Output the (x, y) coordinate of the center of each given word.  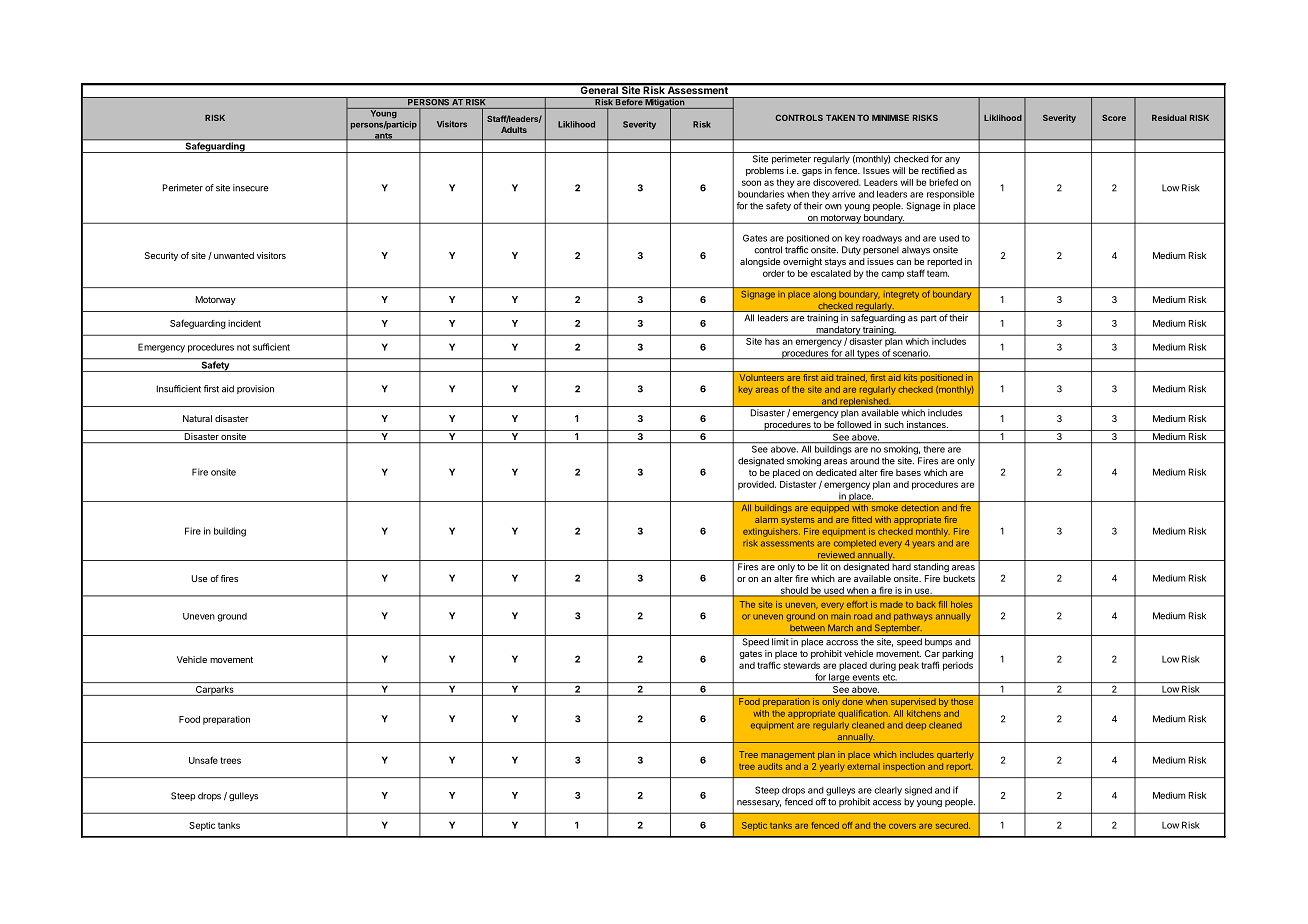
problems (765, 171)
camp (892, 275)
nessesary (759, 803)
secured (953, 825)
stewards (801, 665)
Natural (197, 418)
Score (1114, 117)
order (774, 273)
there (934, 448)
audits (770, 766)
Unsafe (203, 760)
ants (384, 136)
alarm (766, 519)
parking (957, 654)
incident (244, 323)
